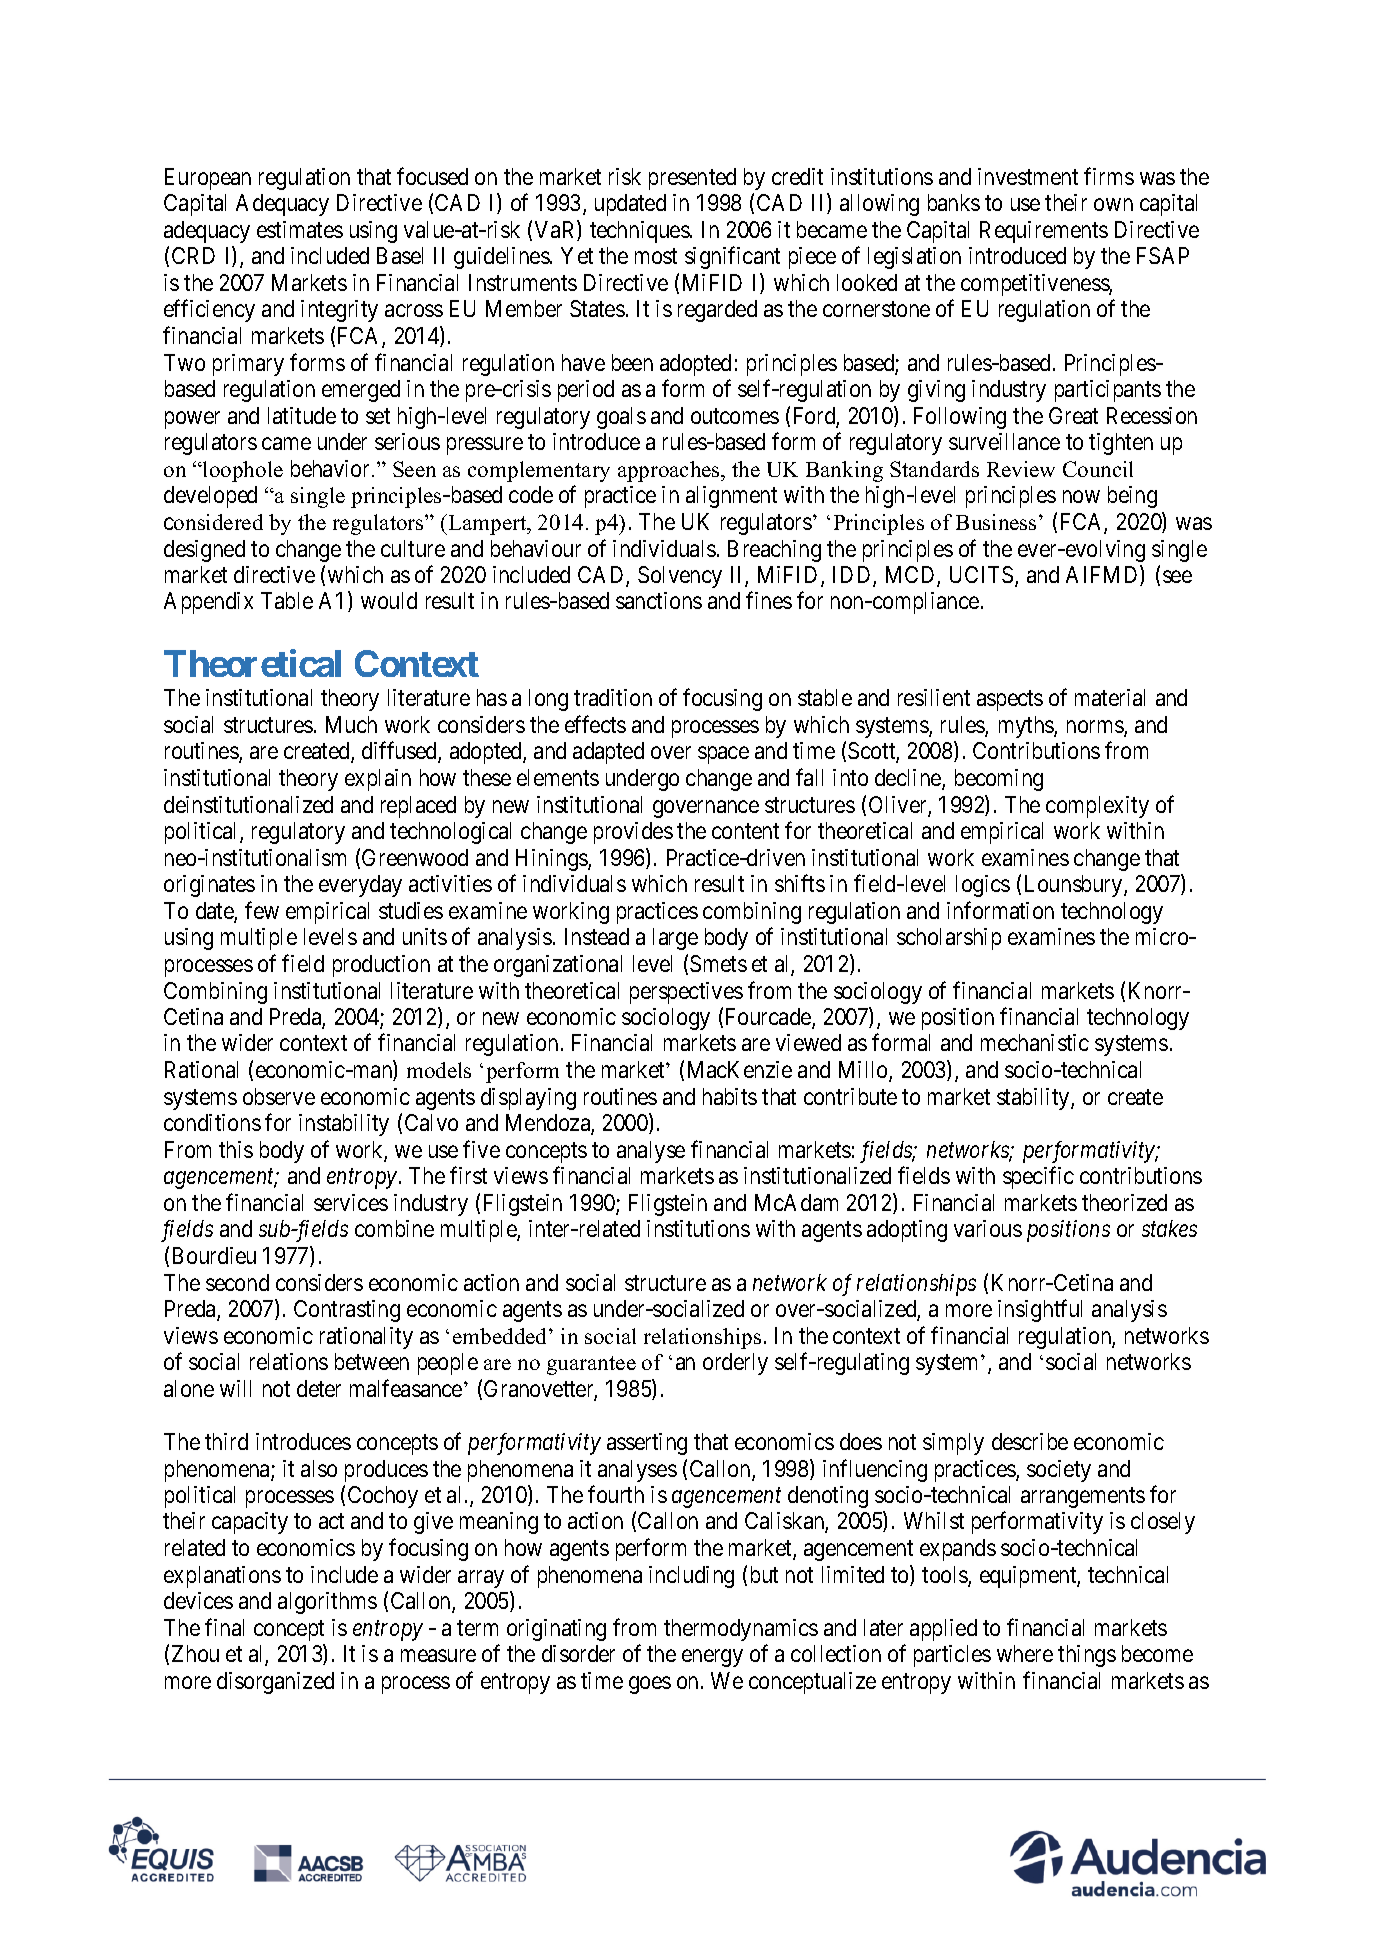  I want to click on aspects, so click(1010, 701).
